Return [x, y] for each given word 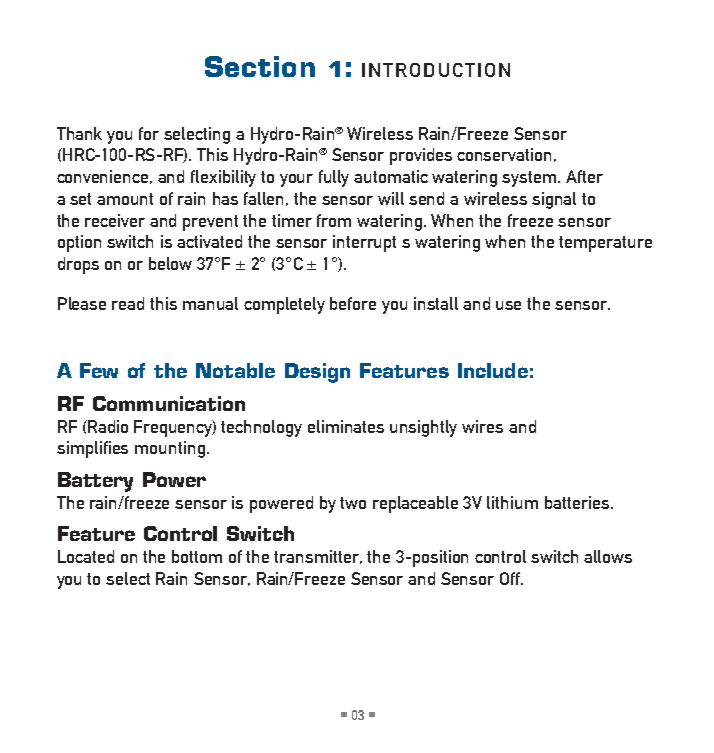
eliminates [346, 426]
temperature [605, 244]
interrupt [364, 243]
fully [334, 178]
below [170, 263]
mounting [170, 449]
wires [482, 426]
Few [99, 370]
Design [317, 373]
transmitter [318, 557]
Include [493, 370]
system [530, 179]
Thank [79, 133]
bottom [197, 556]
